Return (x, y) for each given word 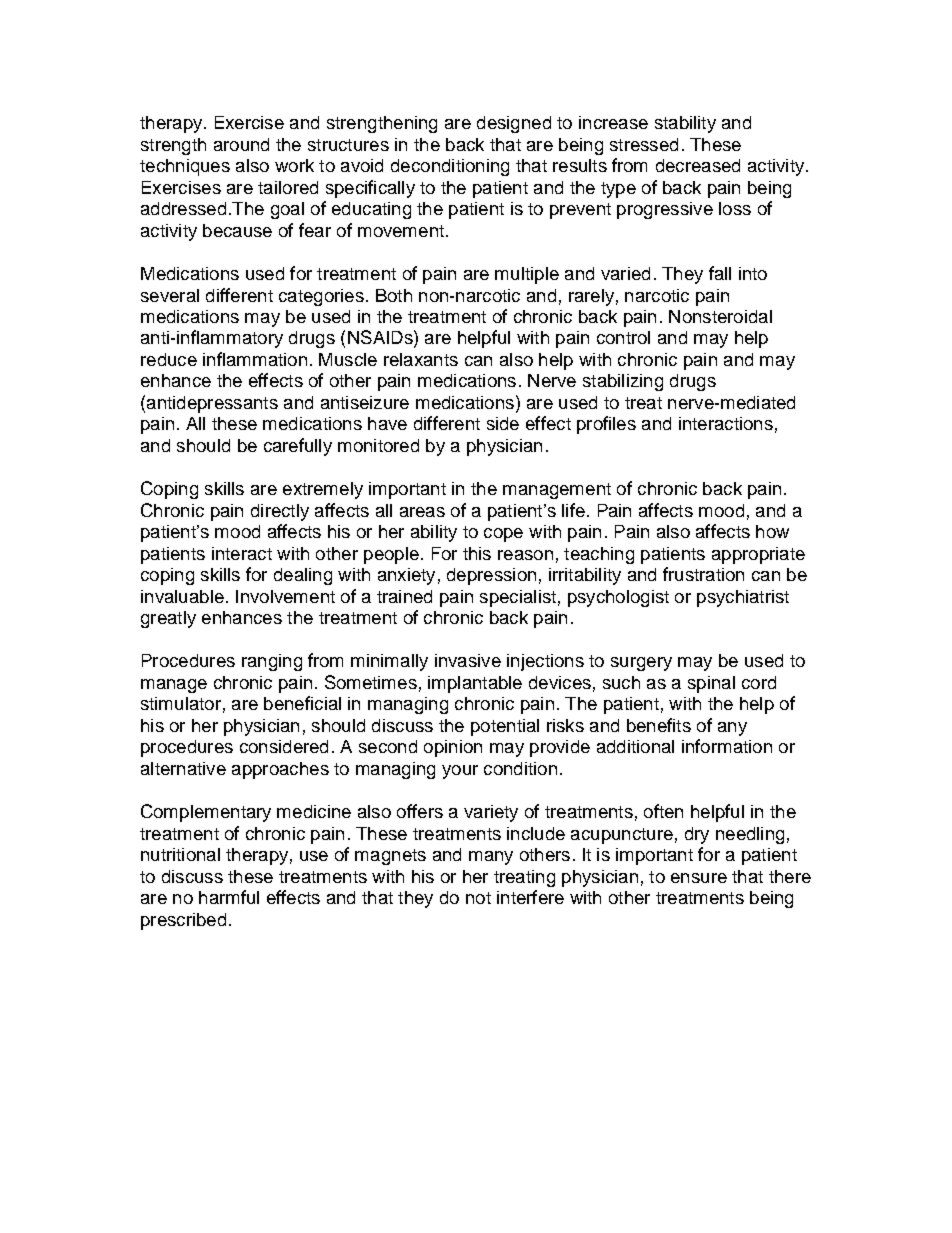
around (241, 144)
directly (280, 512)
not (478, 898)
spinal (711, 684)
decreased (698, 165)
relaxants (421, 359)
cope (503, 535)
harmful (229, 897)
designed (514, 124)
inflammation (255, 359)
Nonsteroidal (720, 316)
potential (505, 727)
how (772, 531)
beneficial (302, 703)
